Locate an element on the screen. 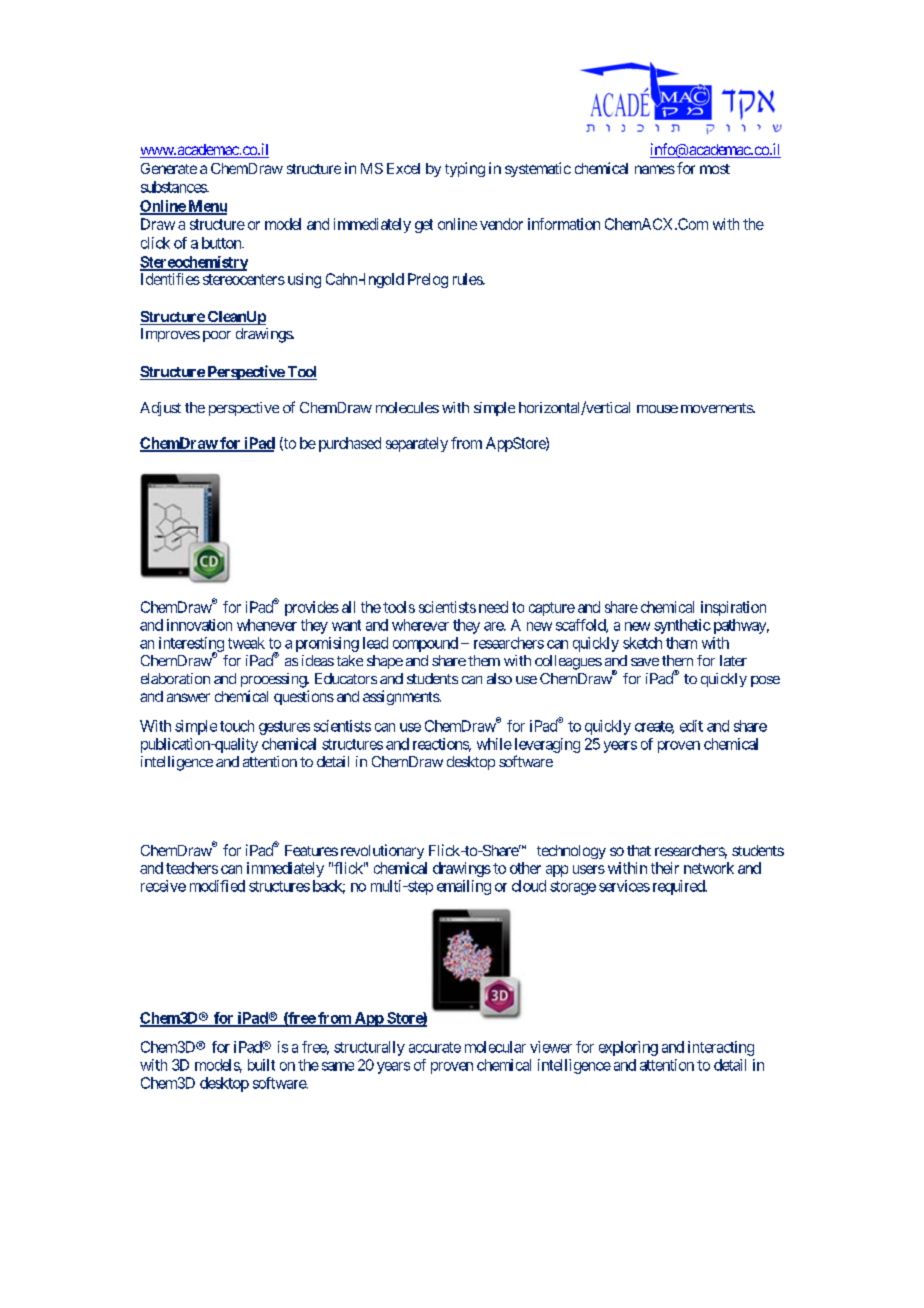 This screenshot has width=924, height=1308. edit is located at coordinates (691, 726).
